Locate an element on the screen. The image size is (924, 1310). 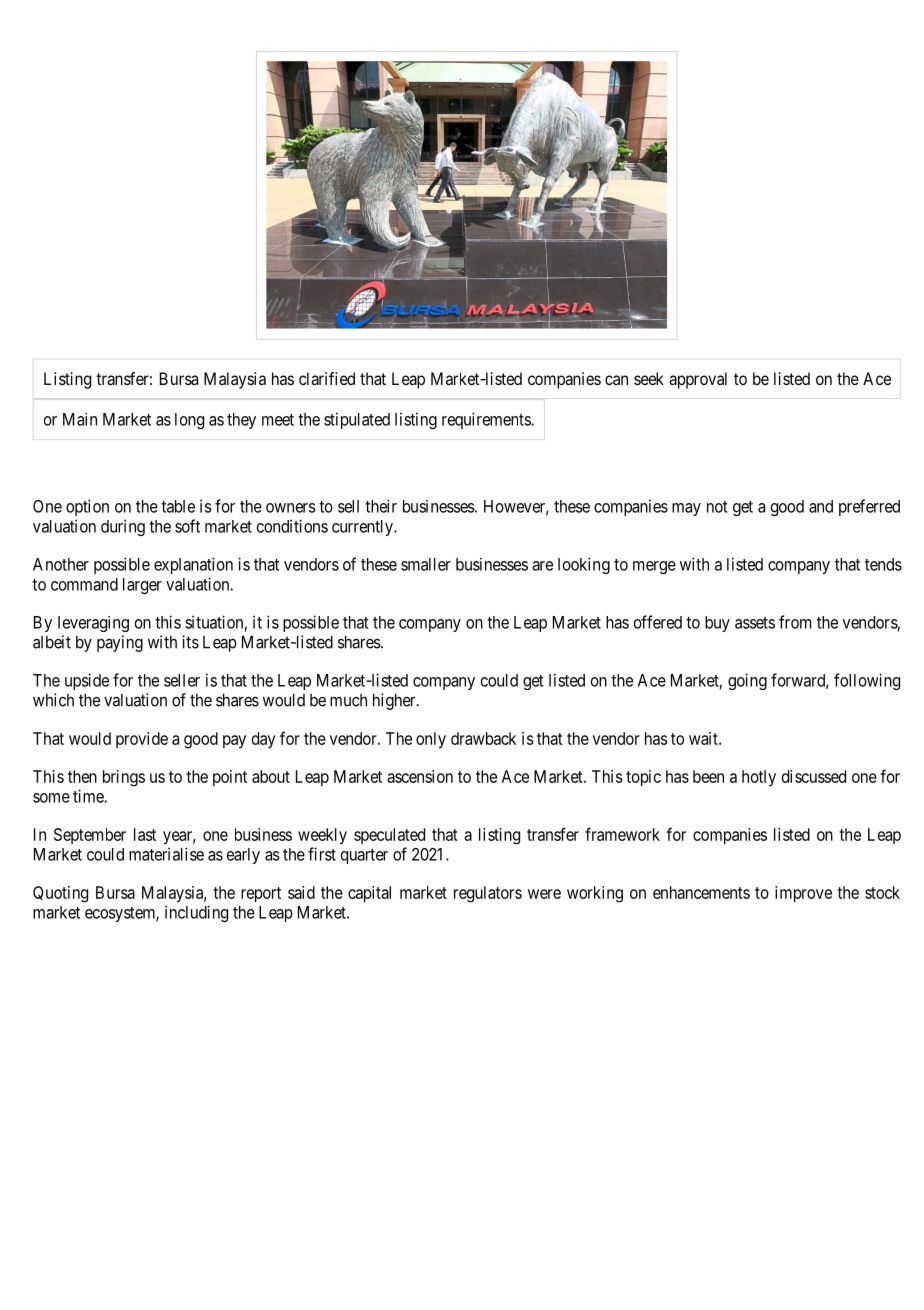
approval is located at coordinates (698, 380).
